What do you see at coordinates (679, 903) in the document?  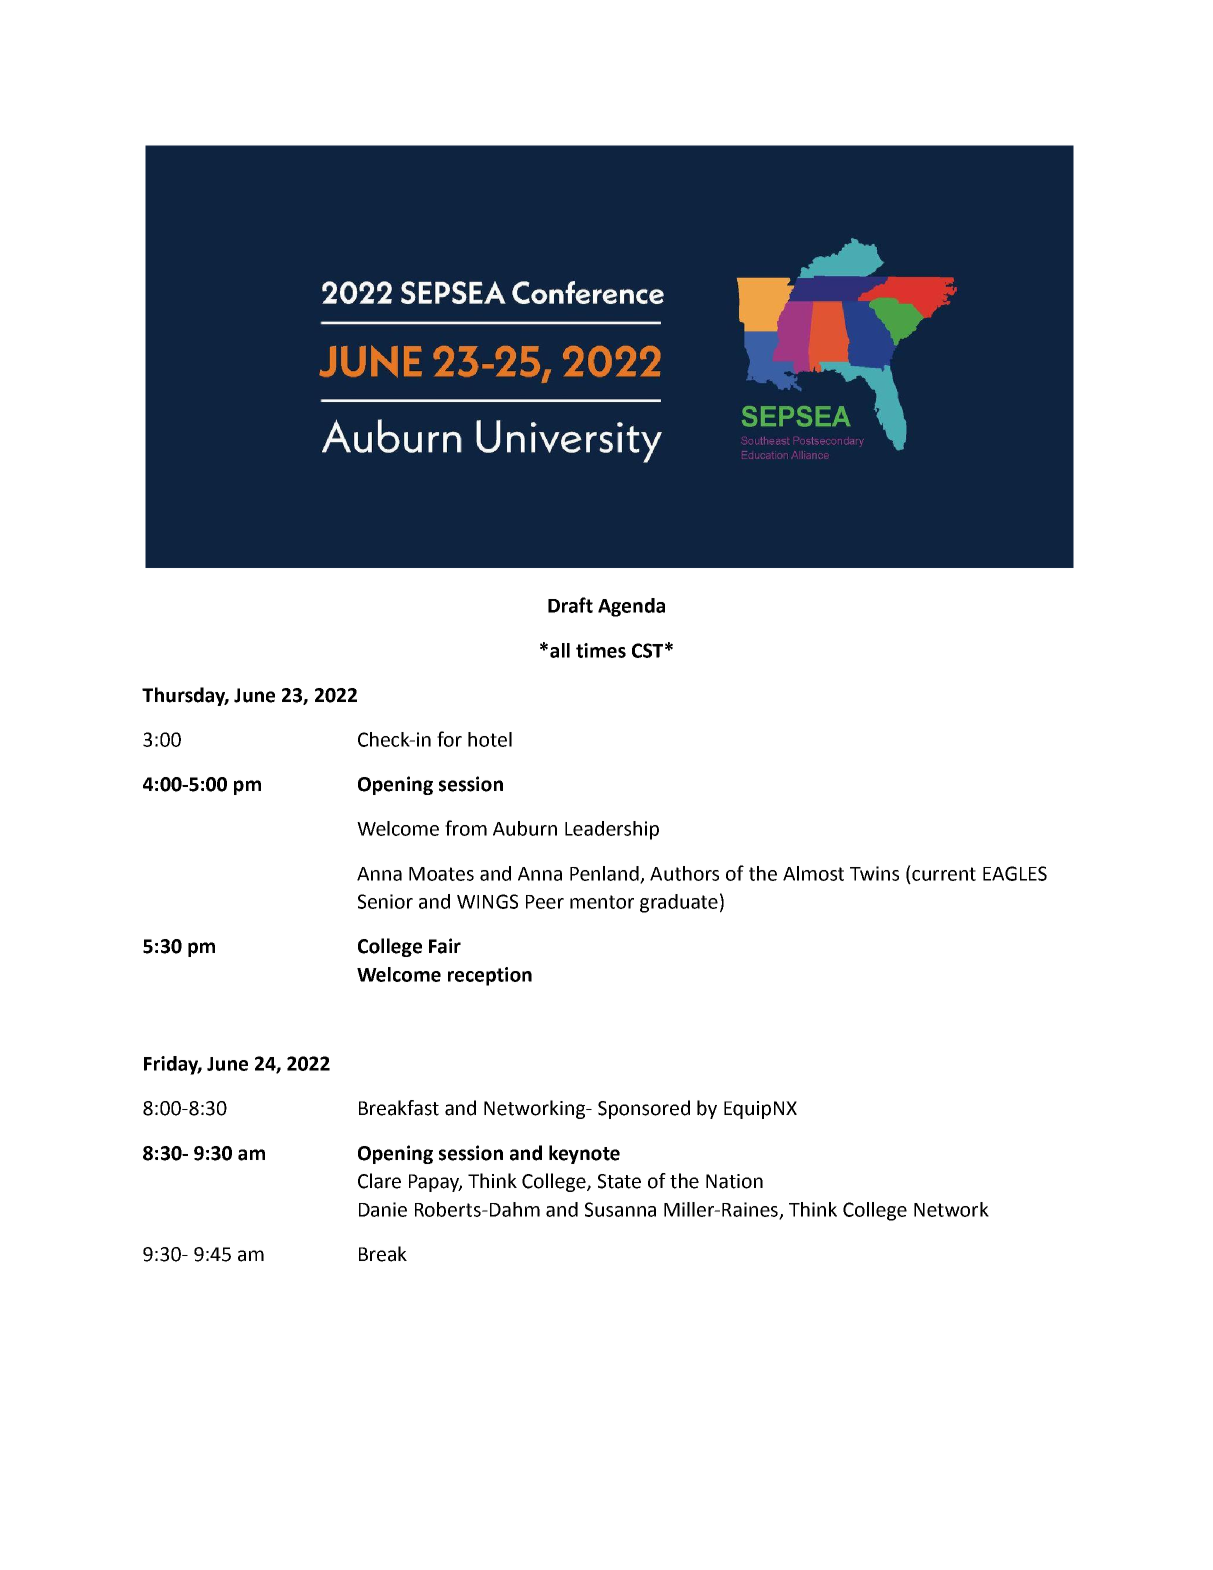 I see `graduate` at bounding box center [679, 903].
